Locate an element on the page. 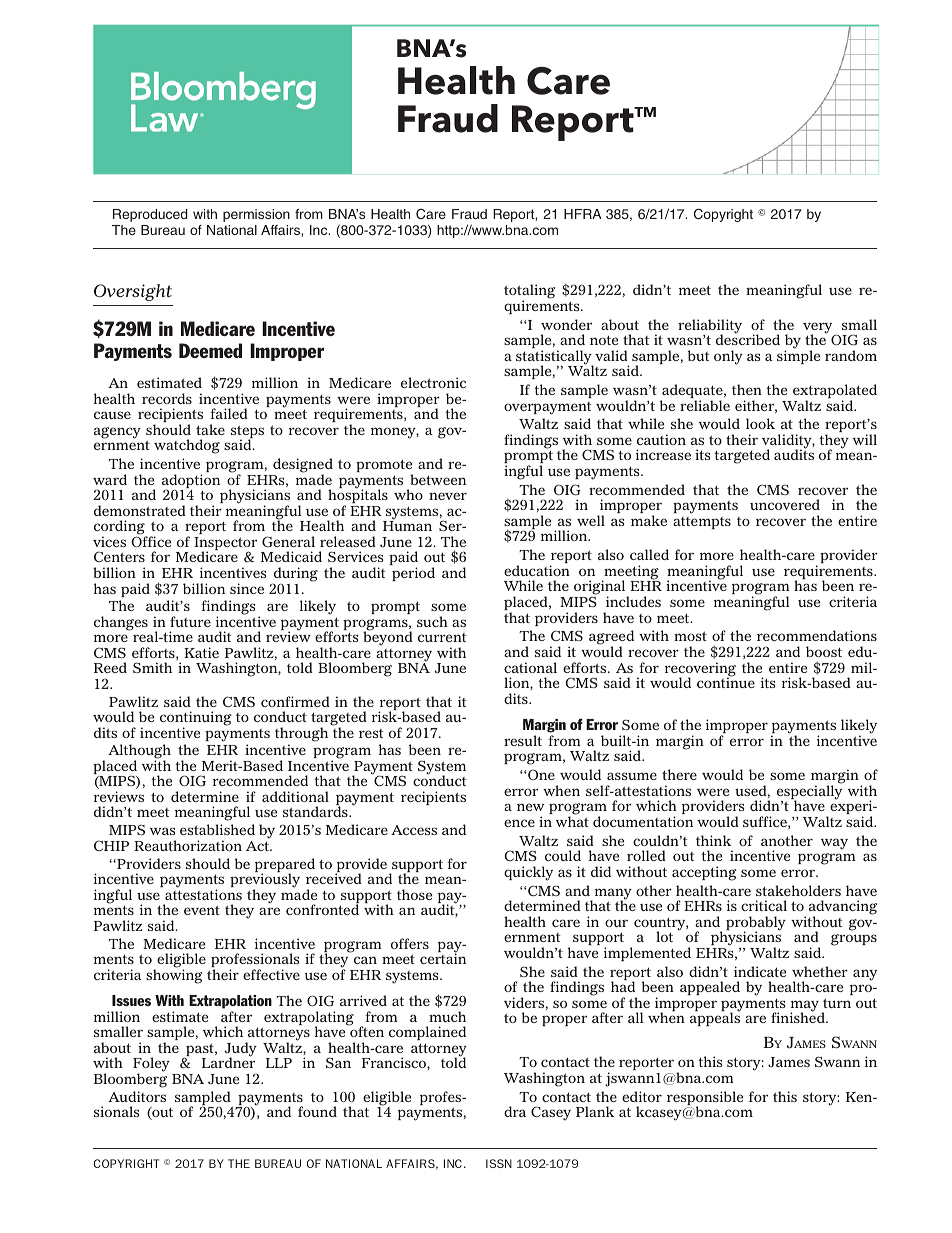 This page has height=1233, width=952. ISSN is located at coordinates (499, 1163).
